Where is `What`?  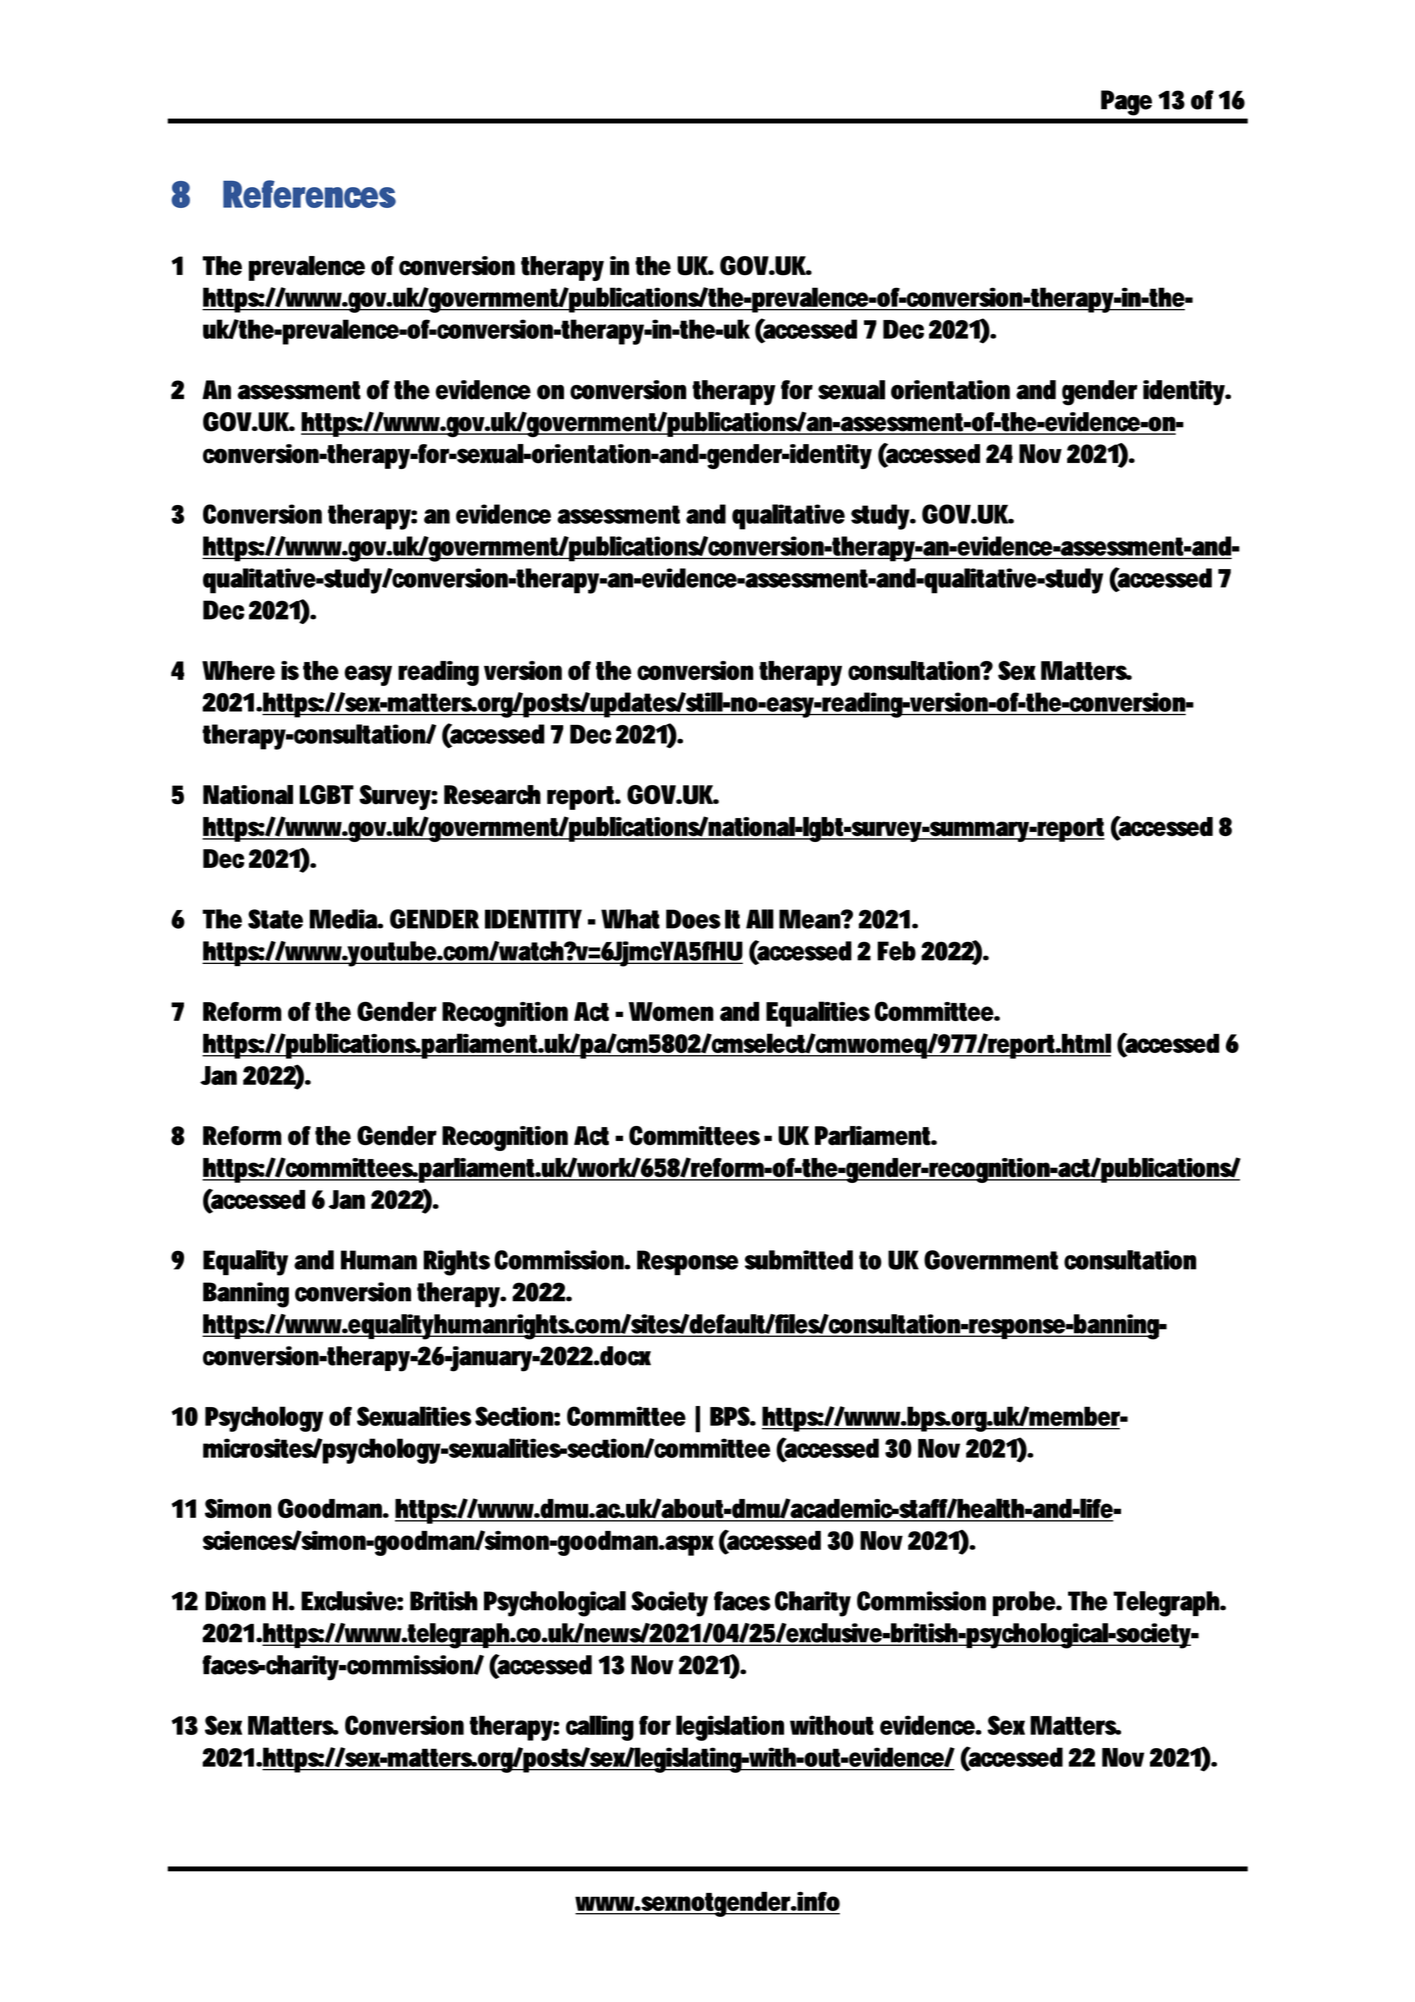 What is located at coordinates (630, 919).
